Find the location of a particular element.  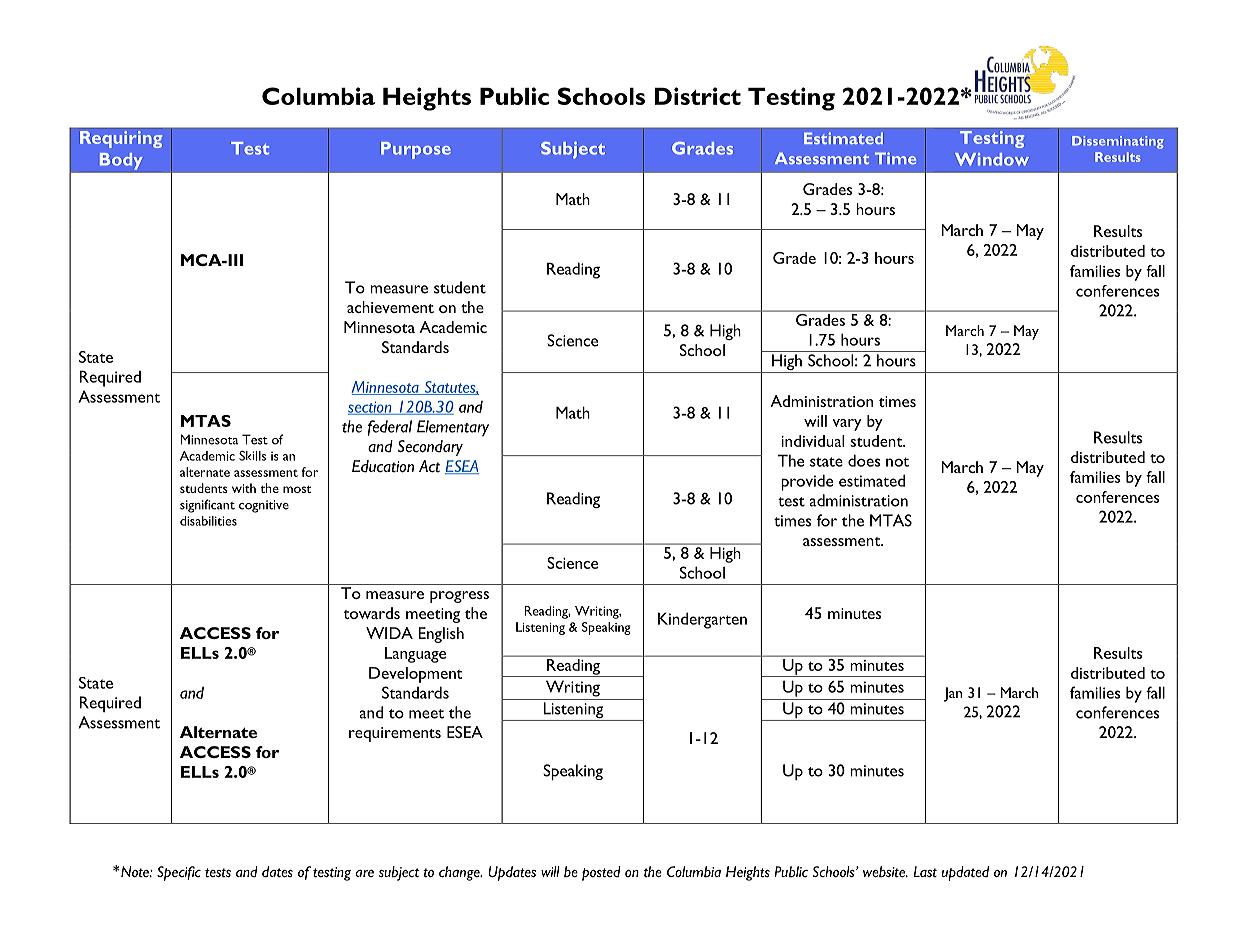

Elementary is located at coordinates (453, 428).
